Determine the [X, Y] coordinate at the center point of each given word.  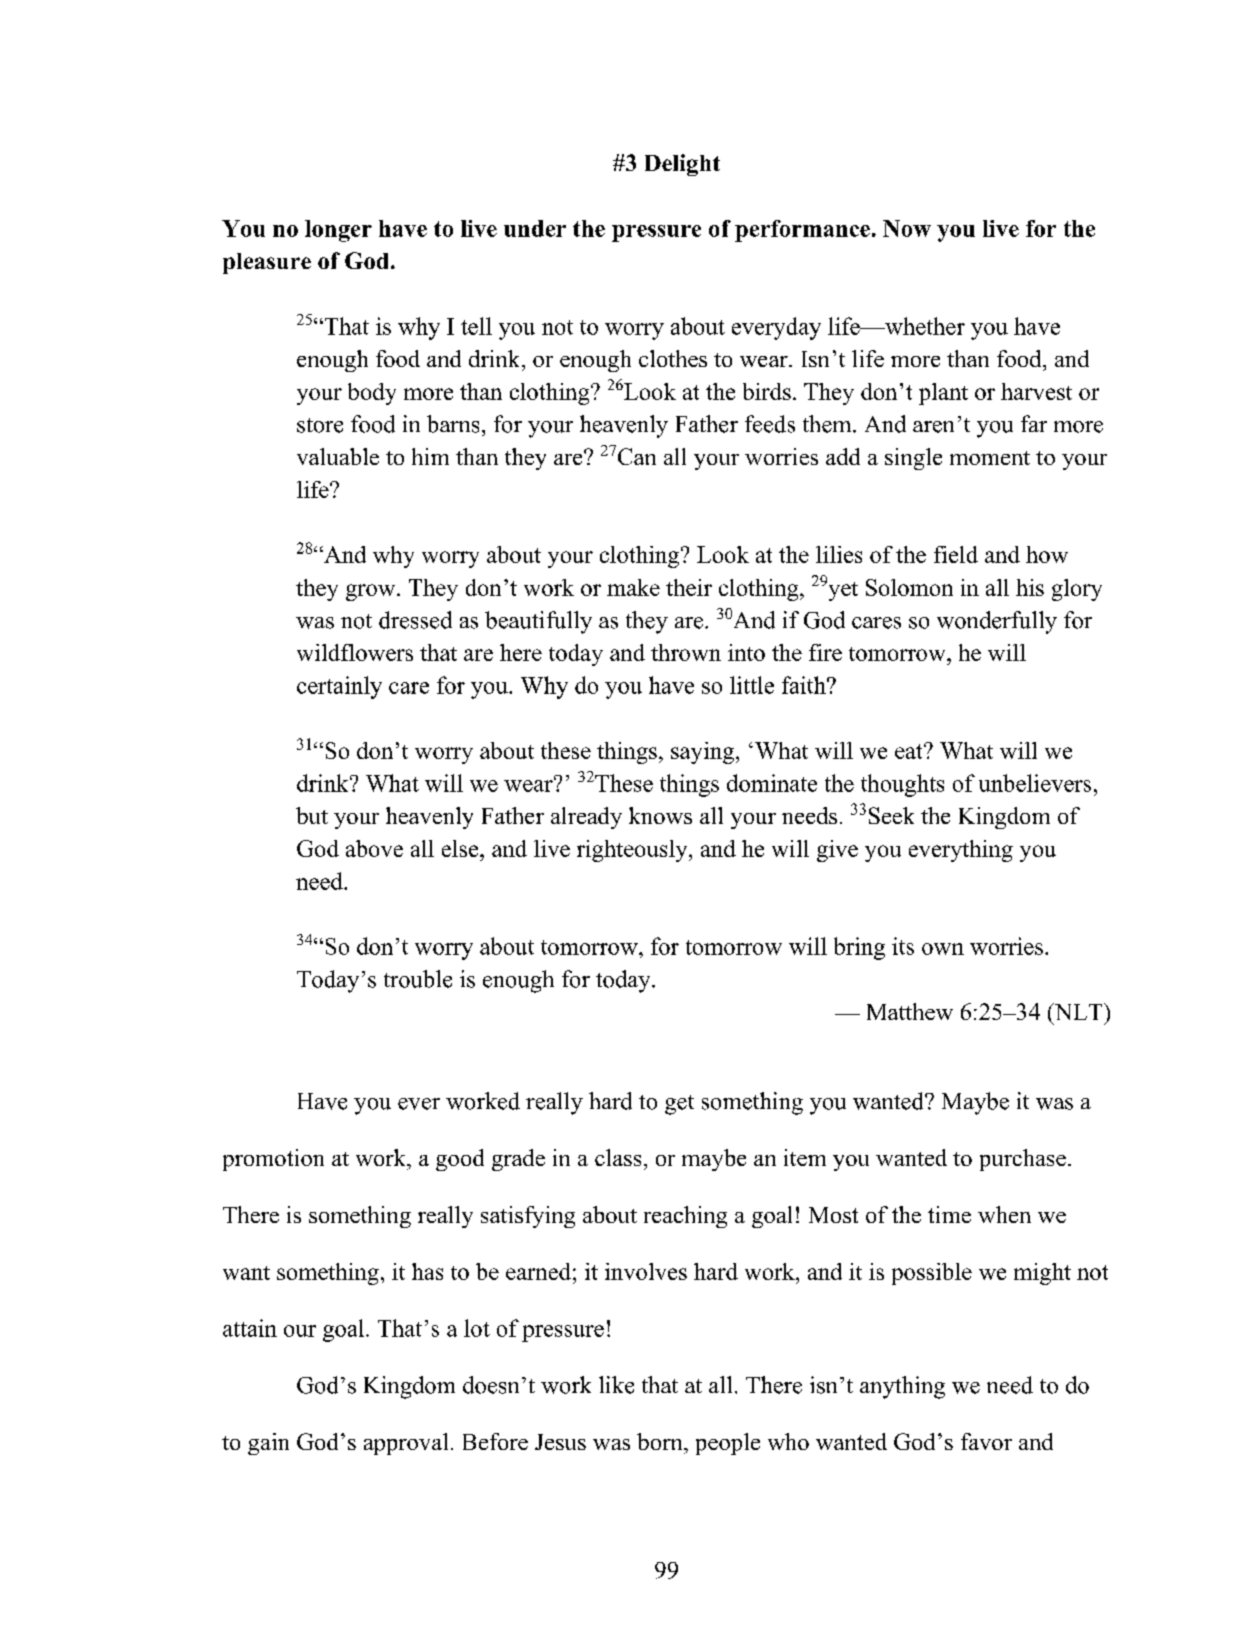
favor [986, 1441]
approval [406, 1444]
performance [802, 231]
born [661, 1441]
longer [338, 231]
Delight [682, 165]
